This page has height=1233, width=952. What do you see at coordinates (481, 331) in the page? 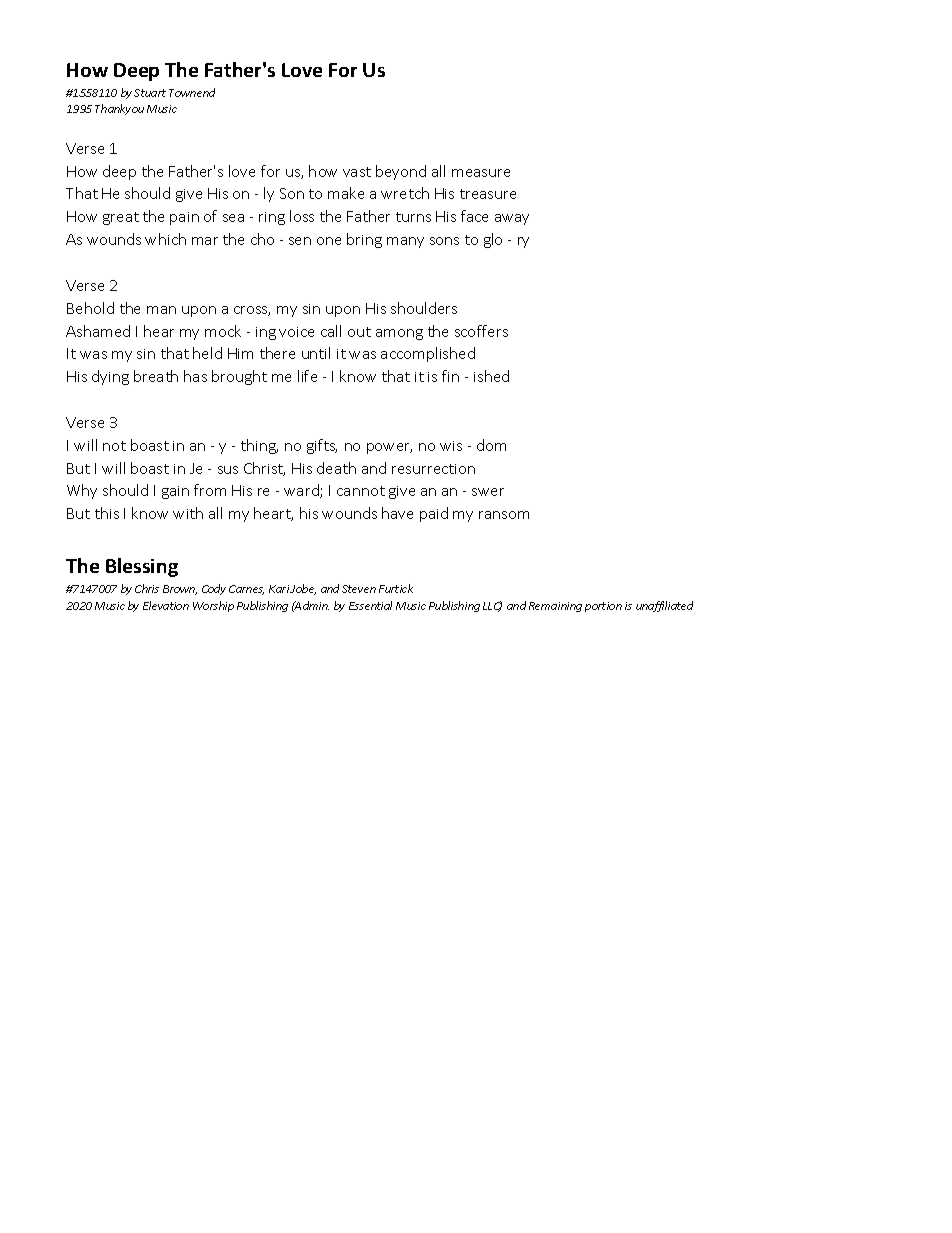
I see `scoffers` at bounding box center [481, 331].
